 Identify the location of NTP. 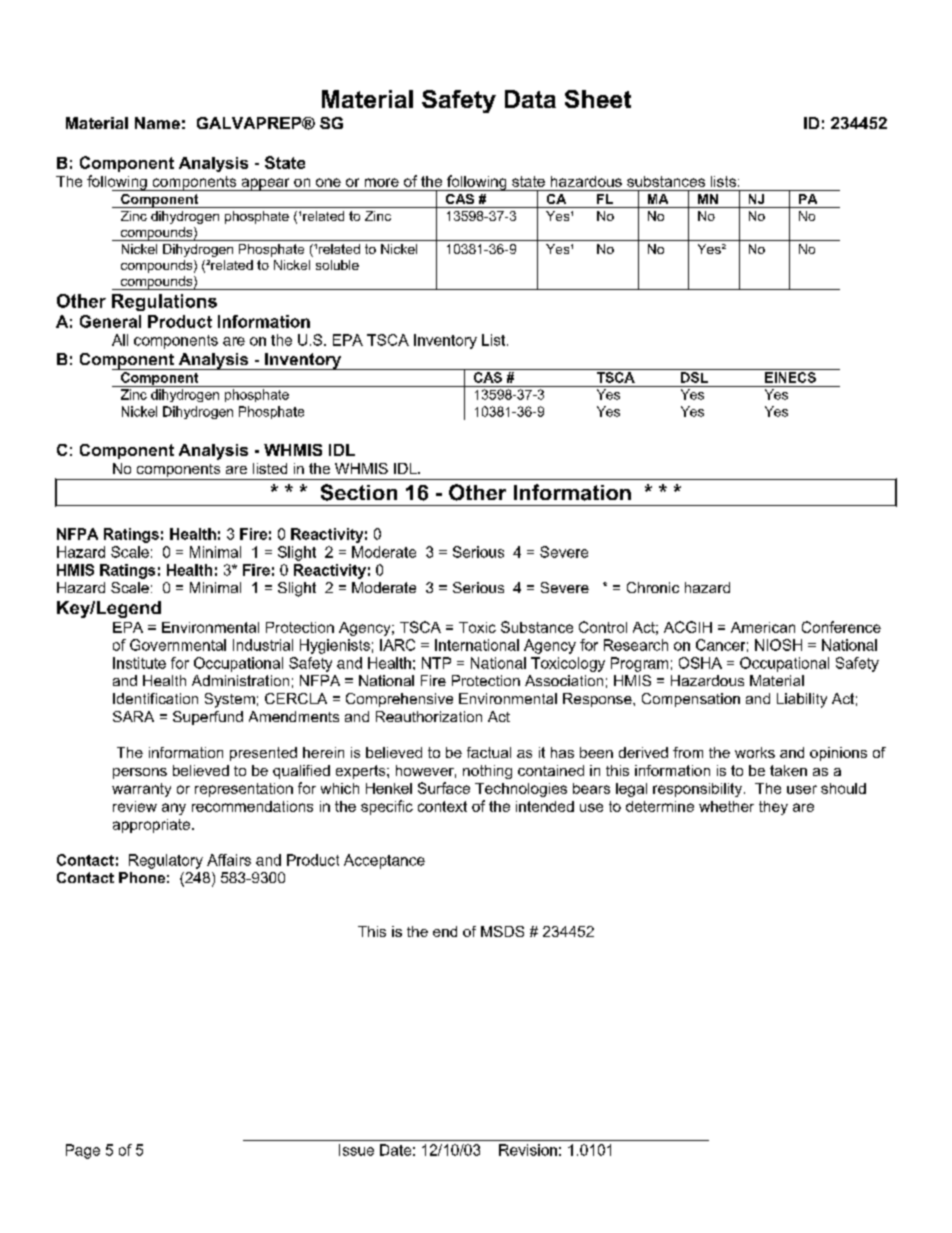
(436, 663).
